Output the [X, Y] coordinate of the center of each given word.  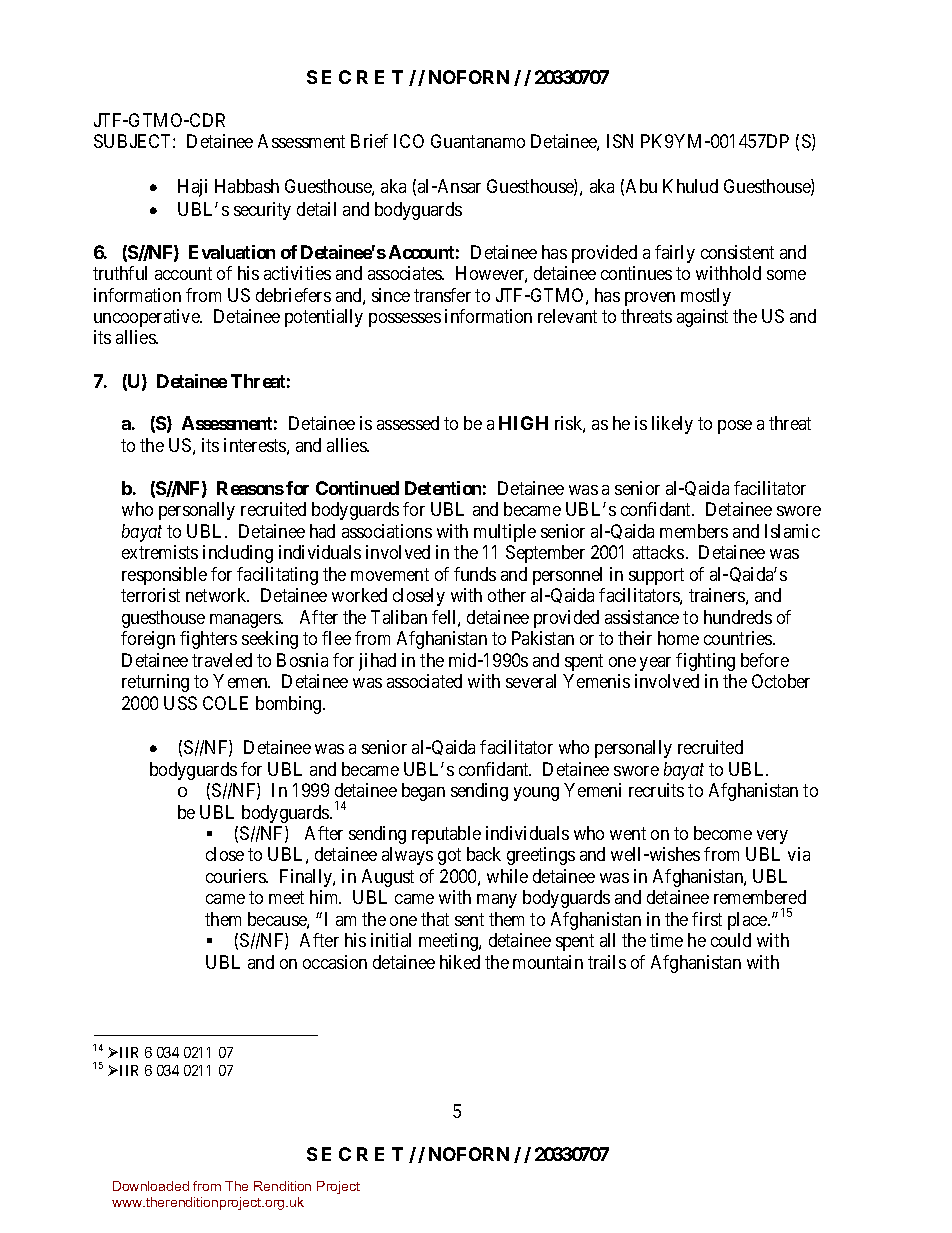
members [694, 531]
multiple [505, 533]
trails [607, 962]
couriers [236, 876]
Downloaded [151, 1186]
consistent [737, 252]
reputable [446, 835]
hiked [460, 962]
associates [406, 273]
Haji [192, 188]
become [723, 833]
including [238, 554]
